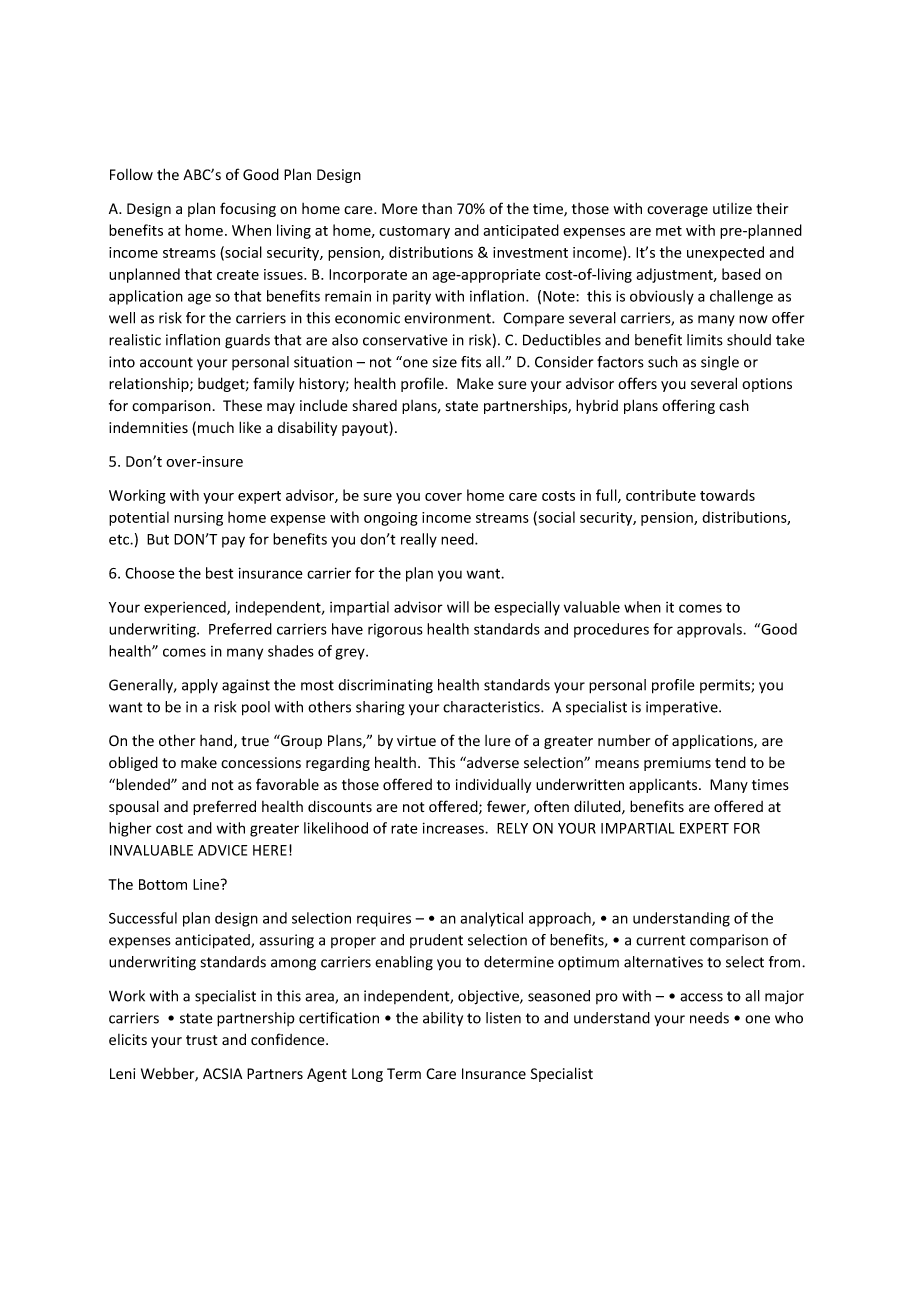 This screenshot has width=924, height=1308. What do you see at coordinates (186, 608) in the screenshot?
I see `experienced` at bounding box center [186, 608].
